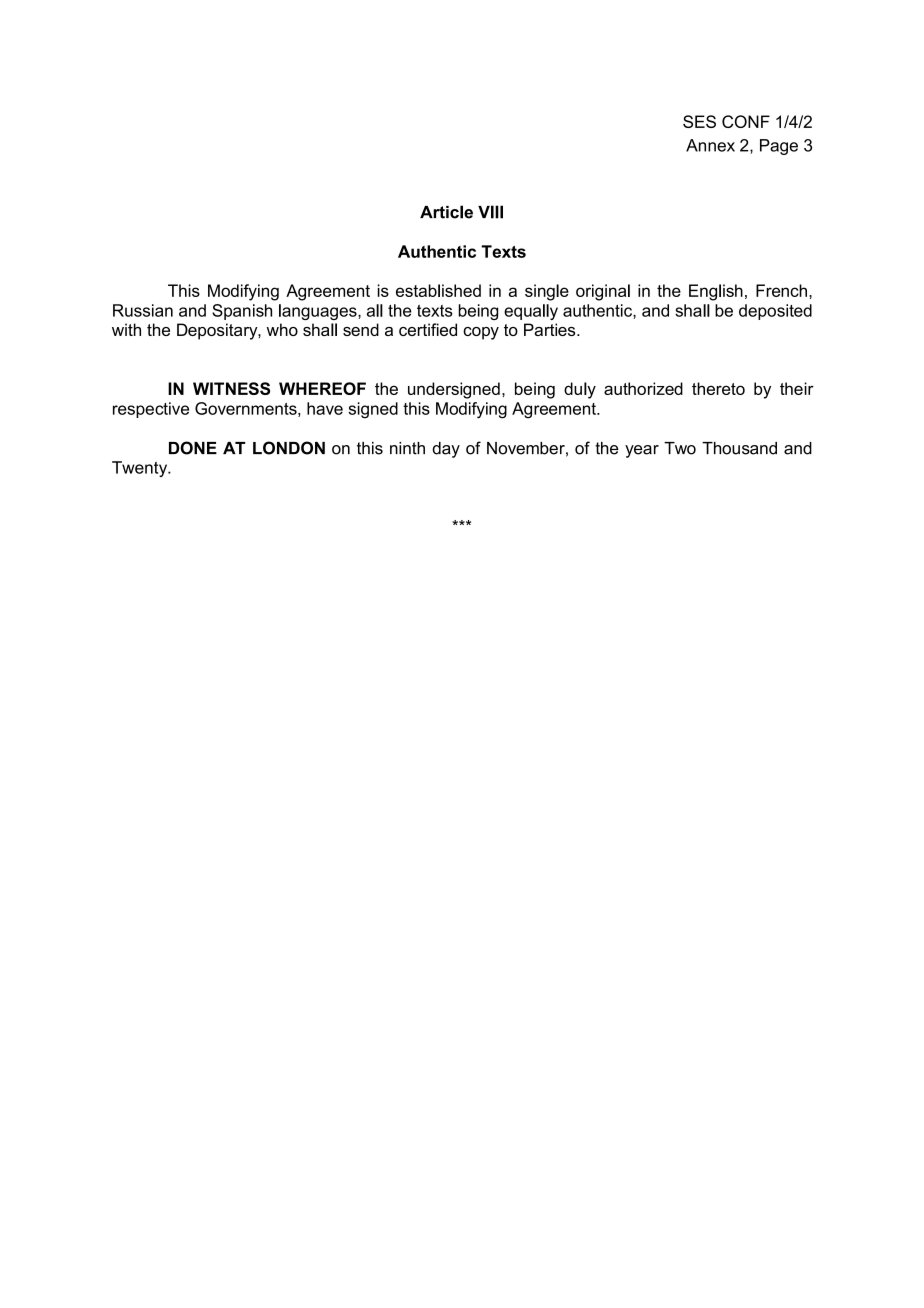 Image resolution: width=924 pixels, height=1308 pixels. I want to click on English, so click(716, 292).
